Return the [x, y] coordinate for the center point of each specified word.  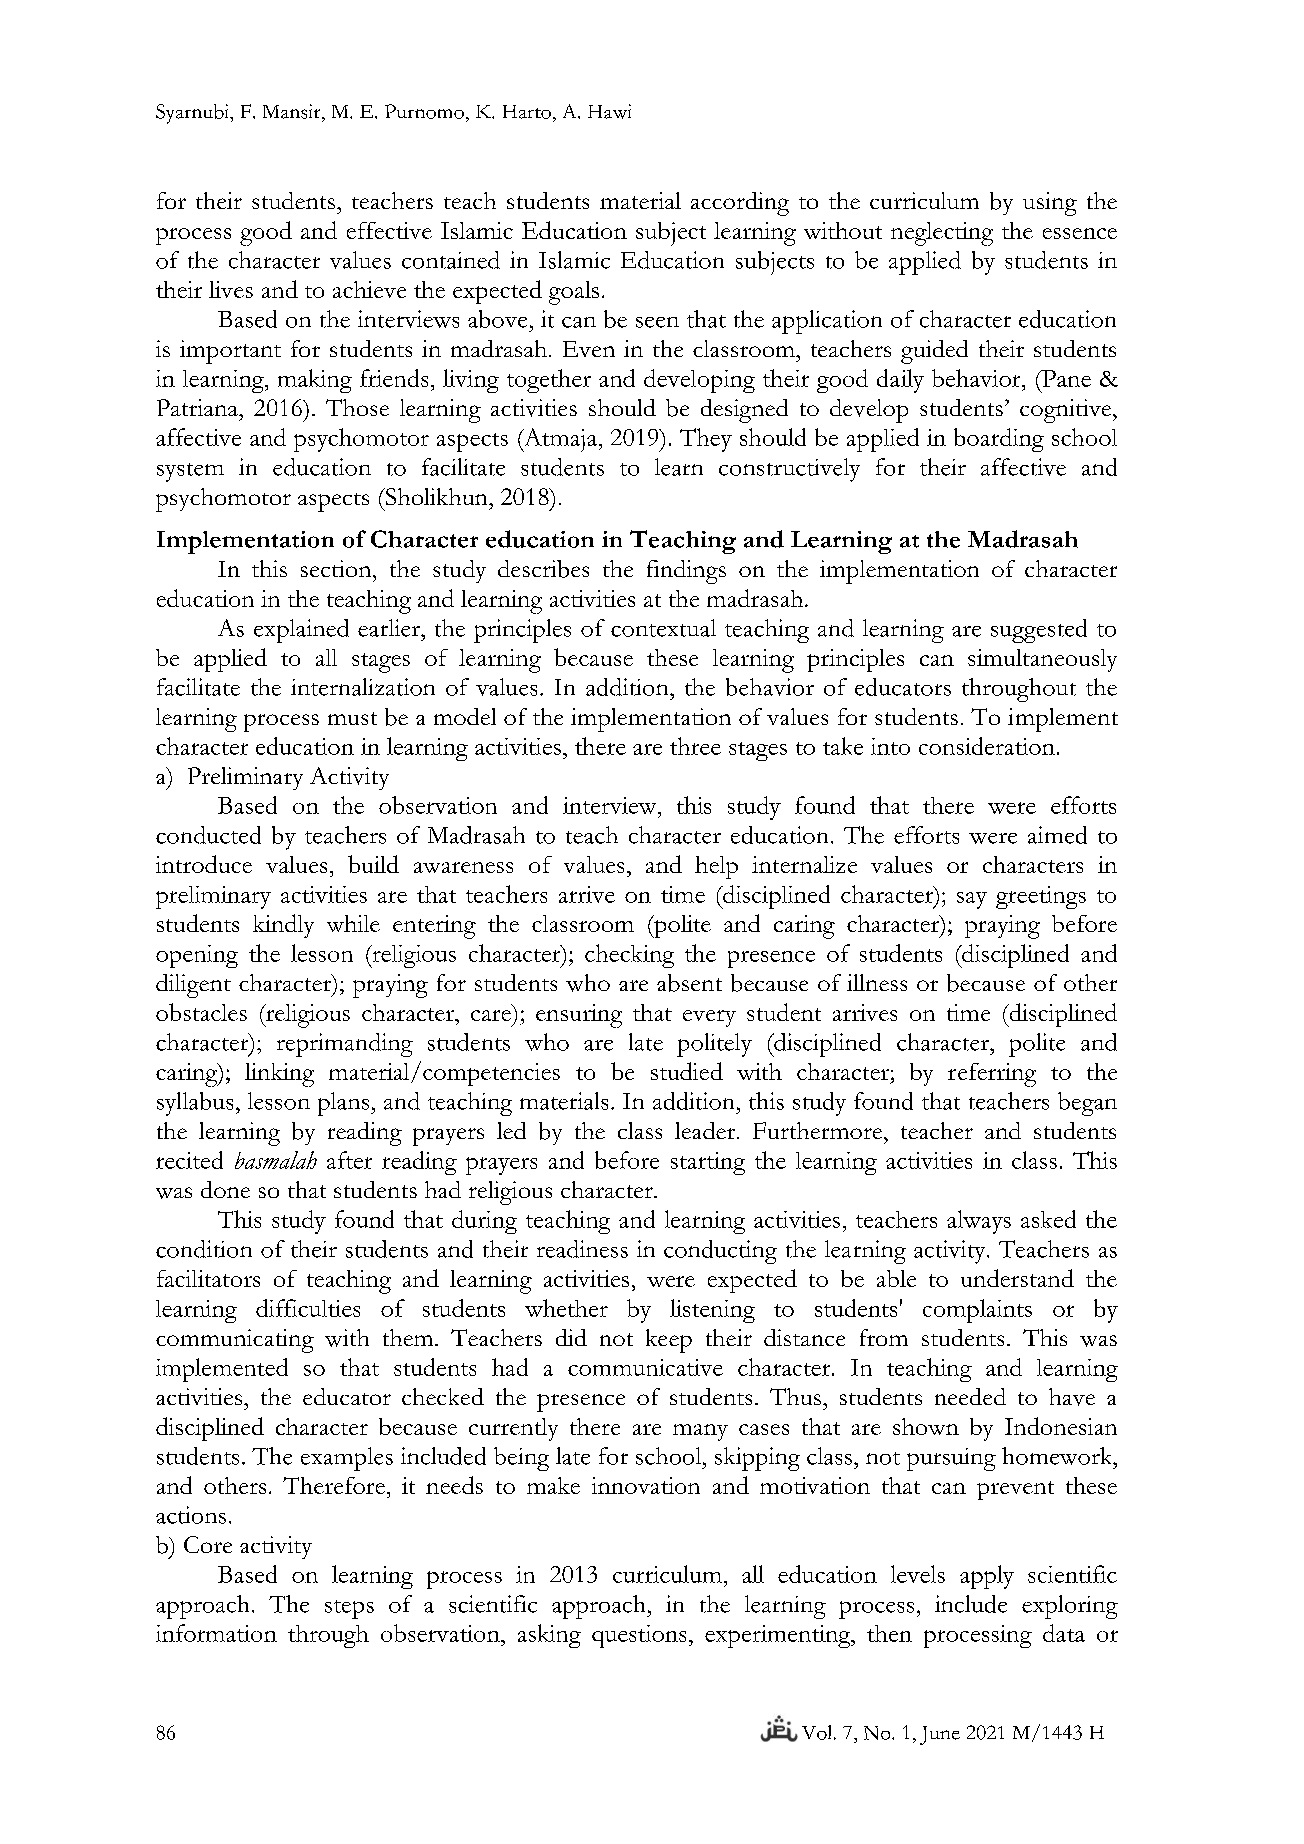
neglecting [942, 234]
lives [231, 289]
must [352, 718]
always [979, 1222]
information [216, 1633]
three [695, 746]
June [940, 1735]
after [349, 1160]
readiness [582, 1249]
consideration [987, 746]
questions [639, 1636]
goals [574, 293]
